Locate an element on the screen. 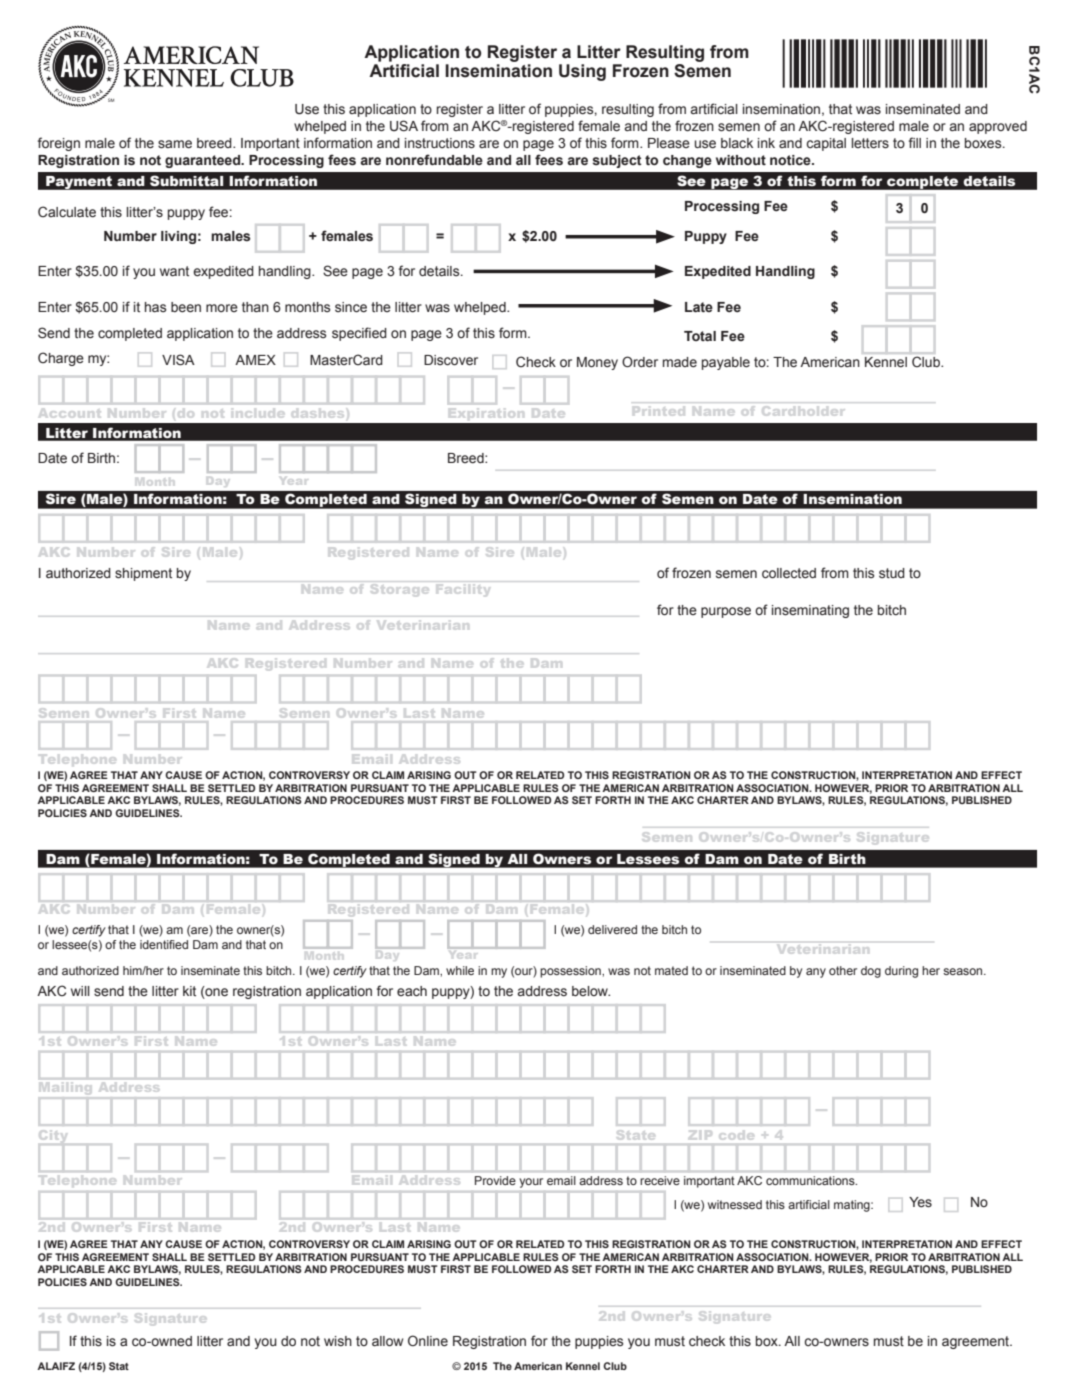 Image resolution: width=1075 pixels, height=1391 pixels. Yes is located at coordinates (920, 1202).
